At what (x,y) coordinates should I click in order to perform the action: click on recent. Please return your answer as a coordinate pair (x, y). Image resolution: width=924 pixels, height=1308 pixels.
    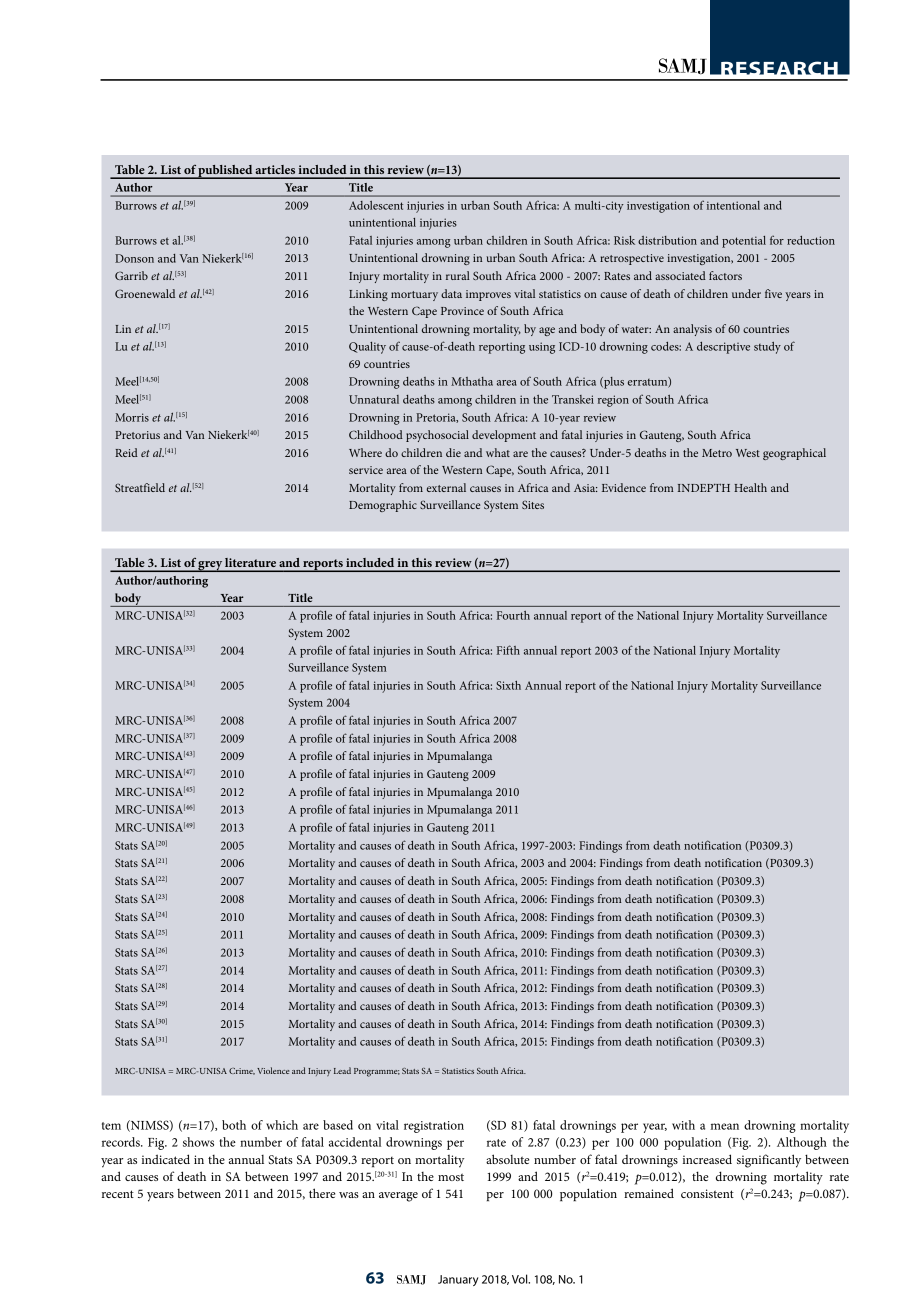
    Looking at the image, I should click on (118, 1194).
